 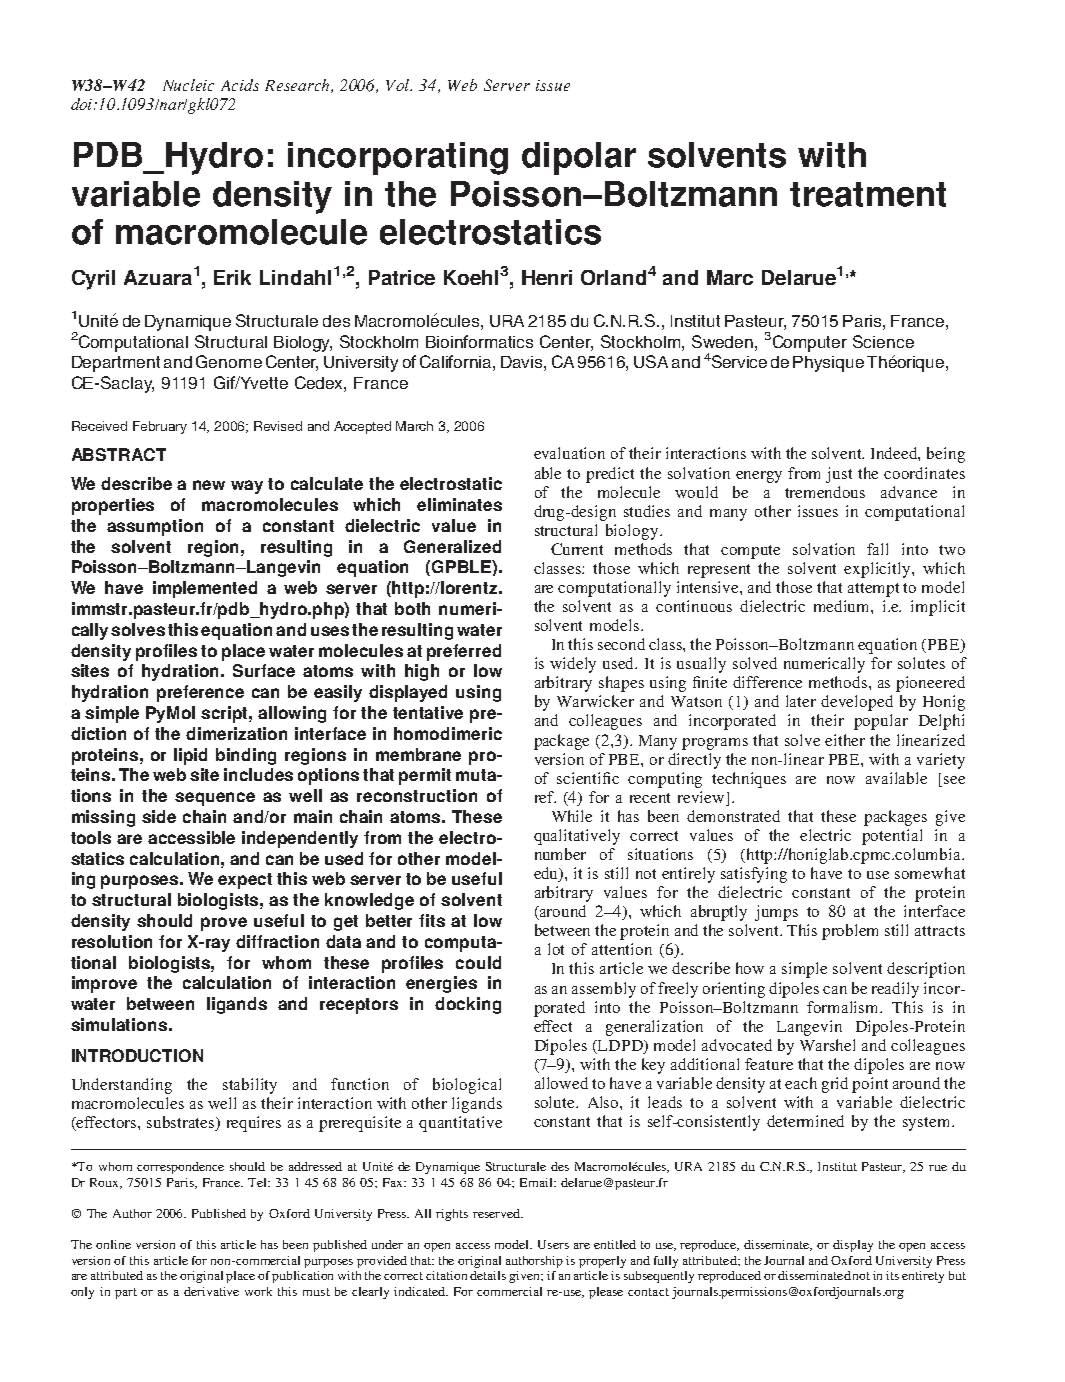 What do you see at coordinates (459, 504) in the screenshot?
I see `eliminates` at bounding box center [459, 504].
